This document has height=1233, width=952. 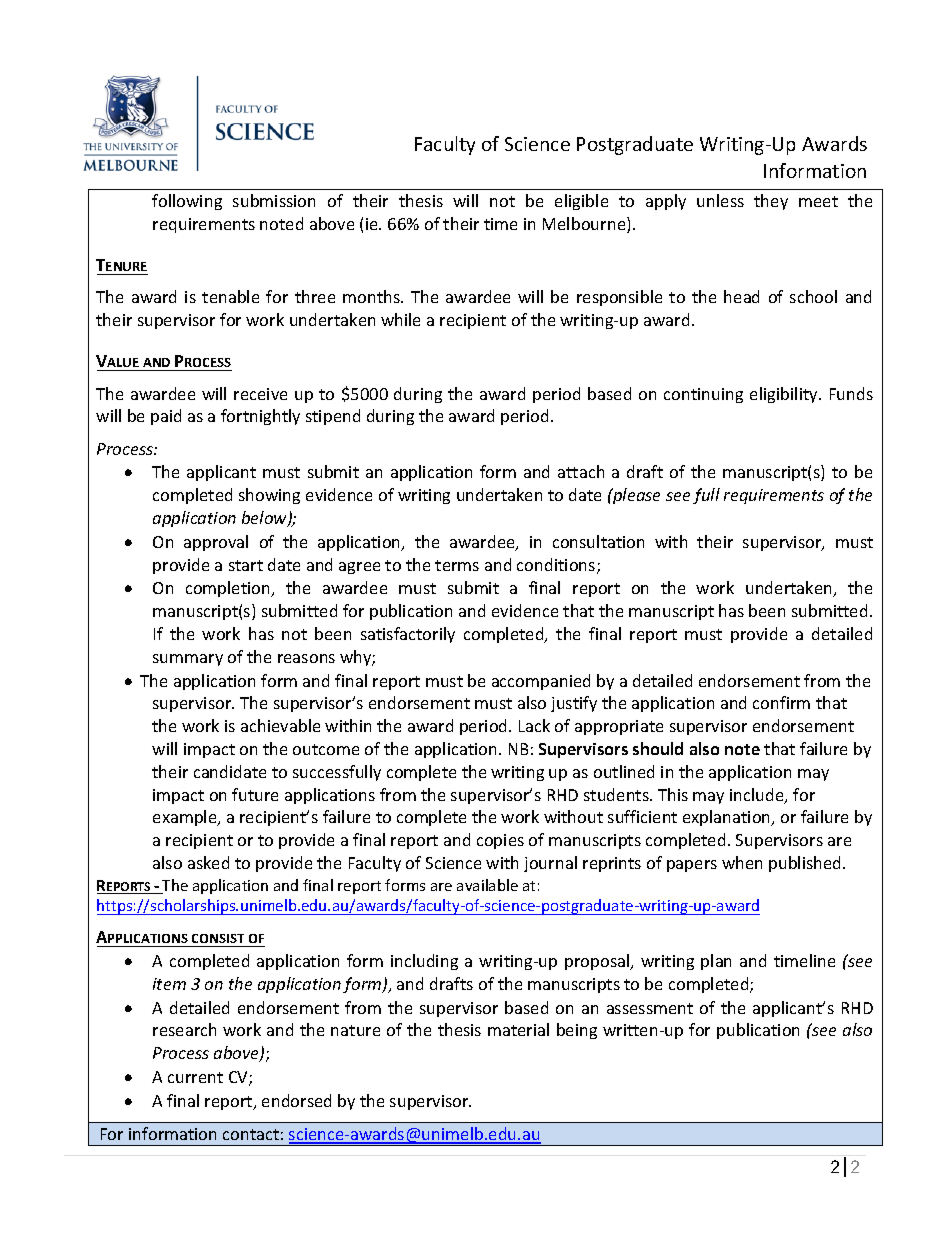 What do you see at coordinates (585, 225) in the document?
I see `Melbourne` at bounding box center [585, 225].
